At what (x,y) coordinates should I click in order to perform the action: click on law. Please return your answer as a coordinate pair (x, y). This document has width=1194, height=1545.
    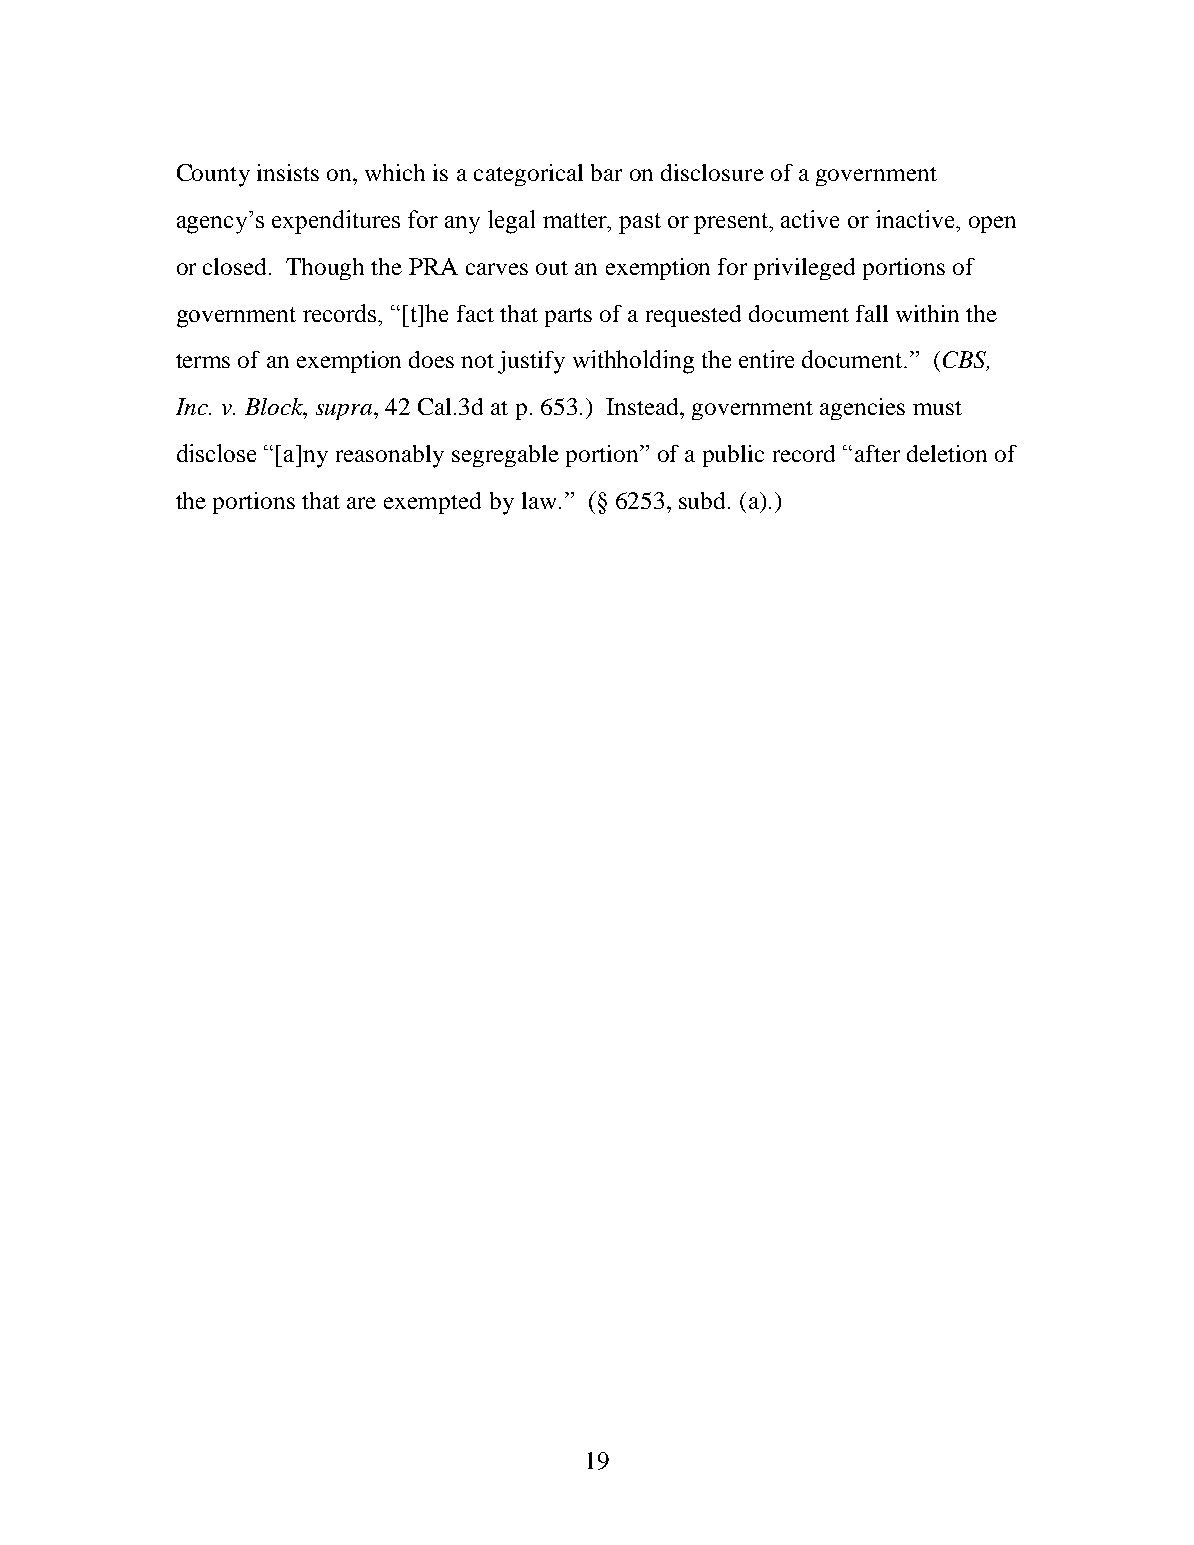
    Looking at the image, I should click on (539, 500).
